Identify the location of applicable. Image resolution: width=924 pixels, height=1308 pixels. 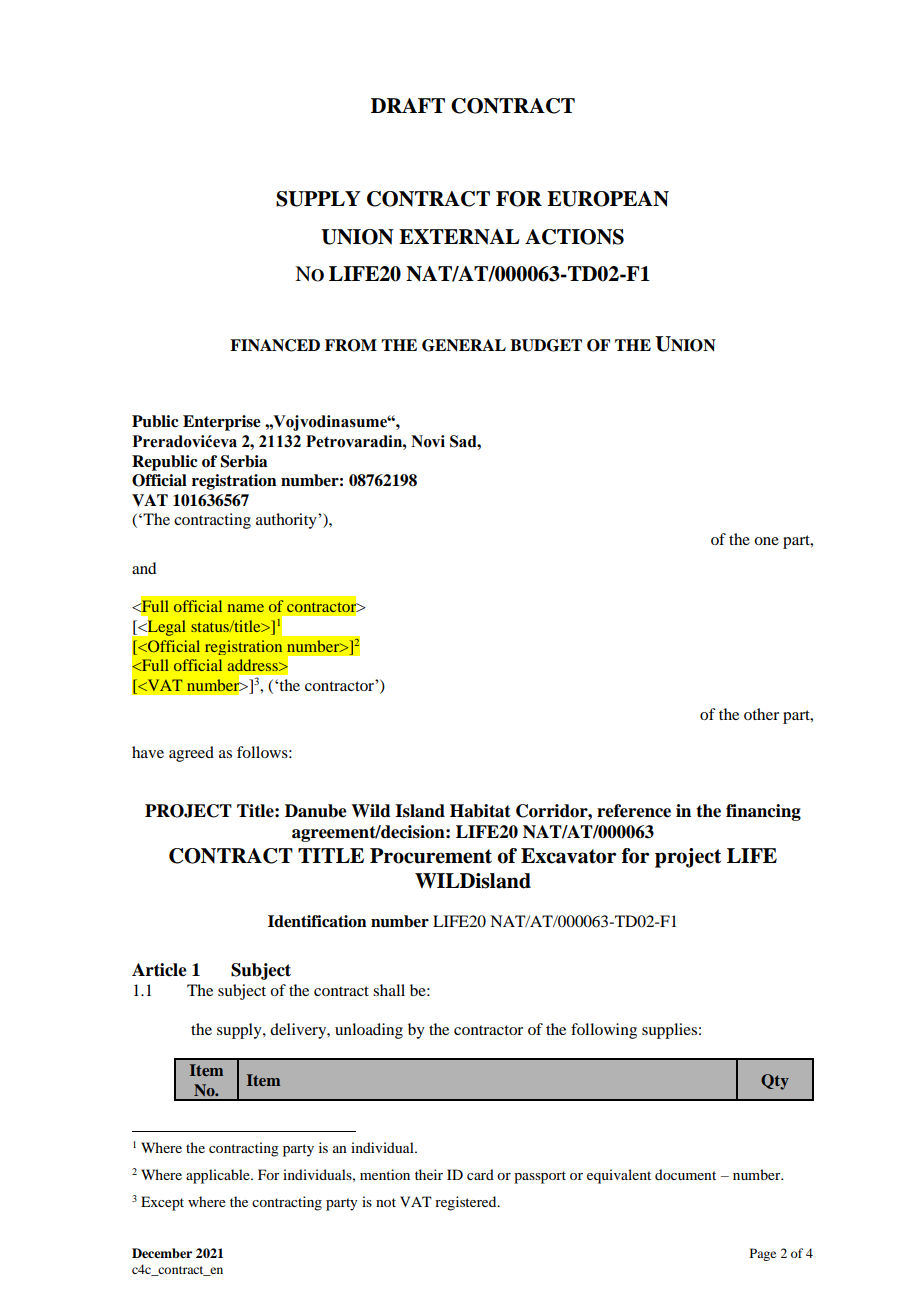
(219, 1176).
